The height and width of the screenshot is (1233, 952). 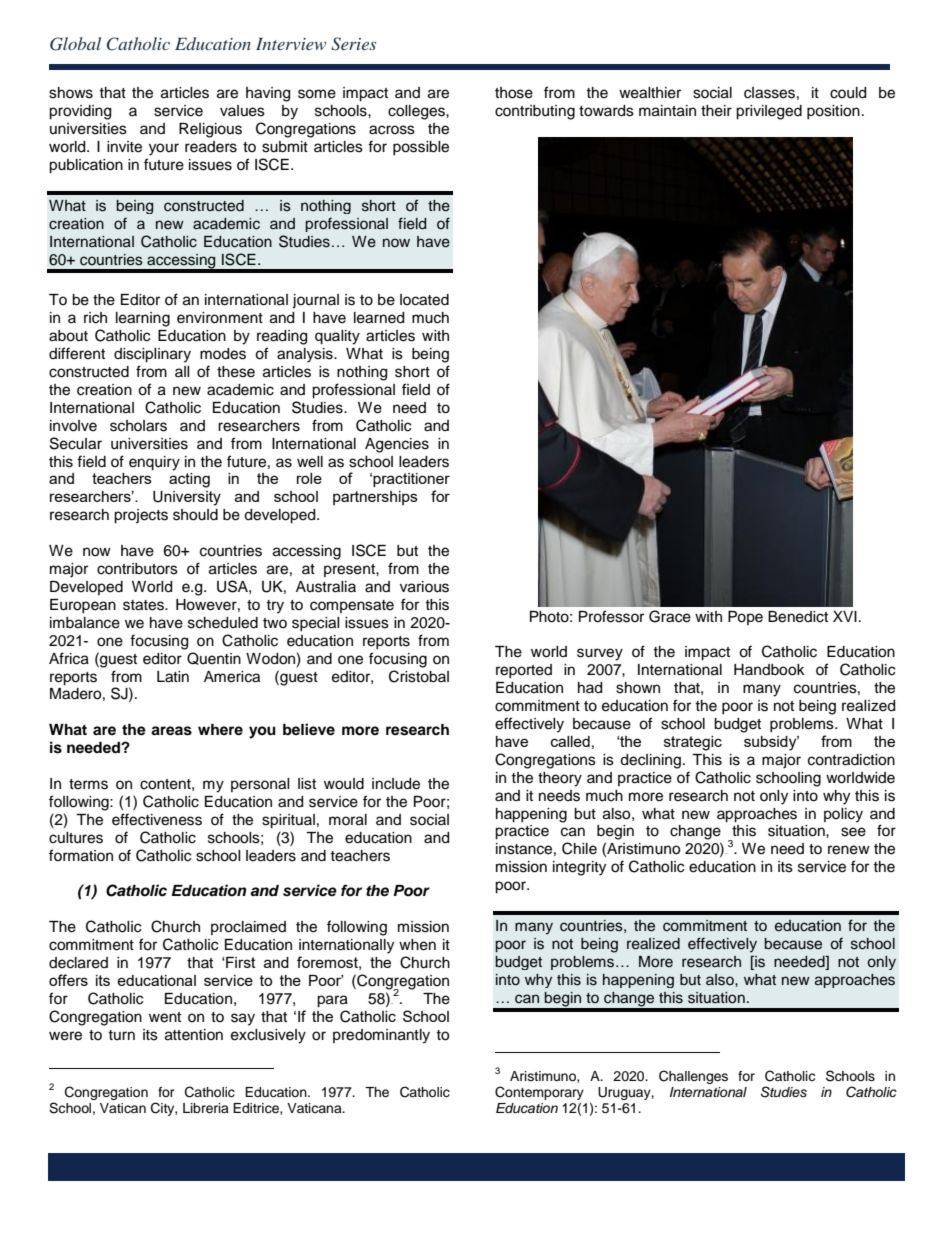 What do you see at coordinates (157, 819) in the screenshot?
I see `effectiveness` at bounding box center [157, 819].
